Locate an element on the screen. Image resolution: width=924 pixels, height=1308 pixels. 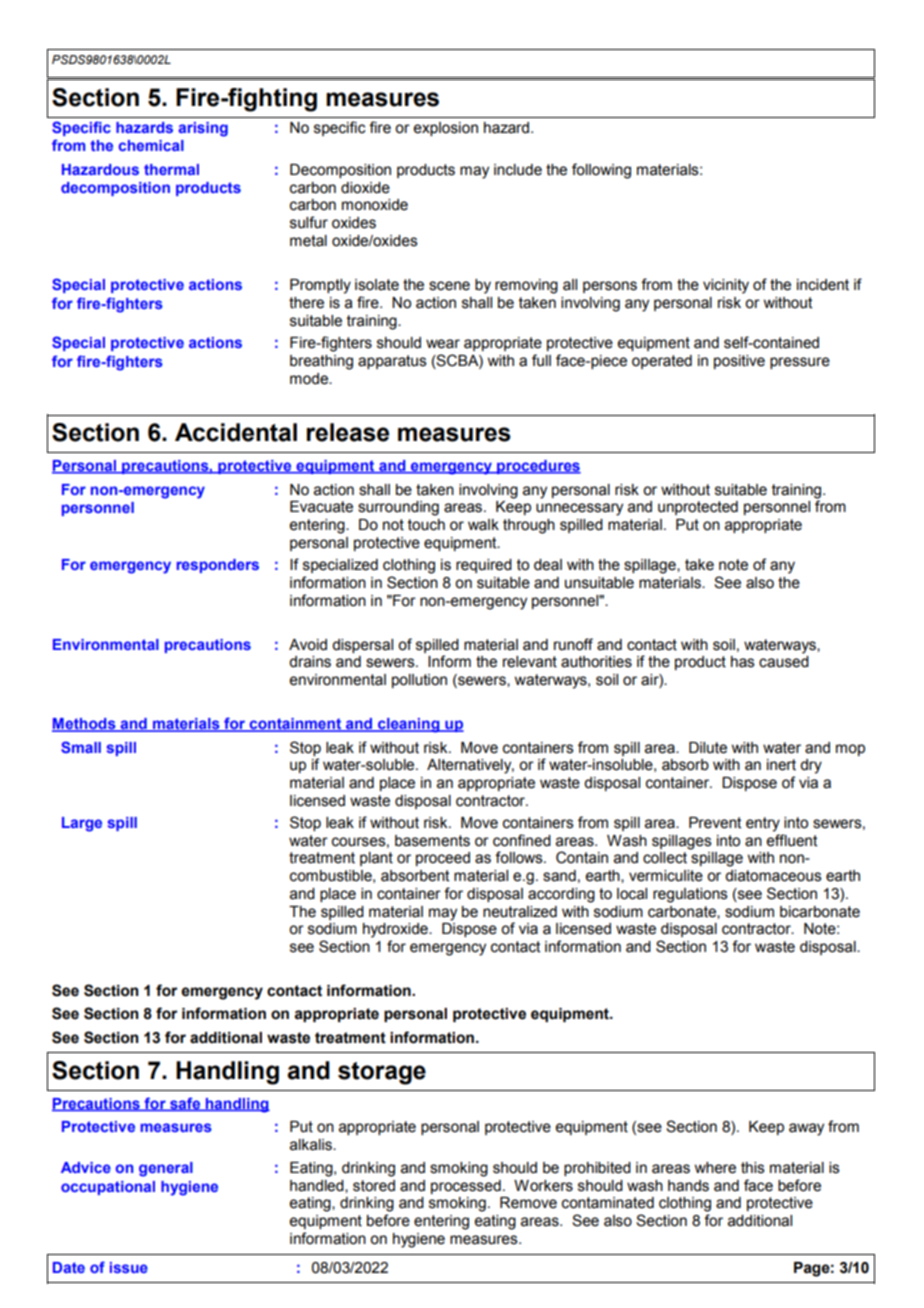
Methods is located at coordinates (85, 725).
